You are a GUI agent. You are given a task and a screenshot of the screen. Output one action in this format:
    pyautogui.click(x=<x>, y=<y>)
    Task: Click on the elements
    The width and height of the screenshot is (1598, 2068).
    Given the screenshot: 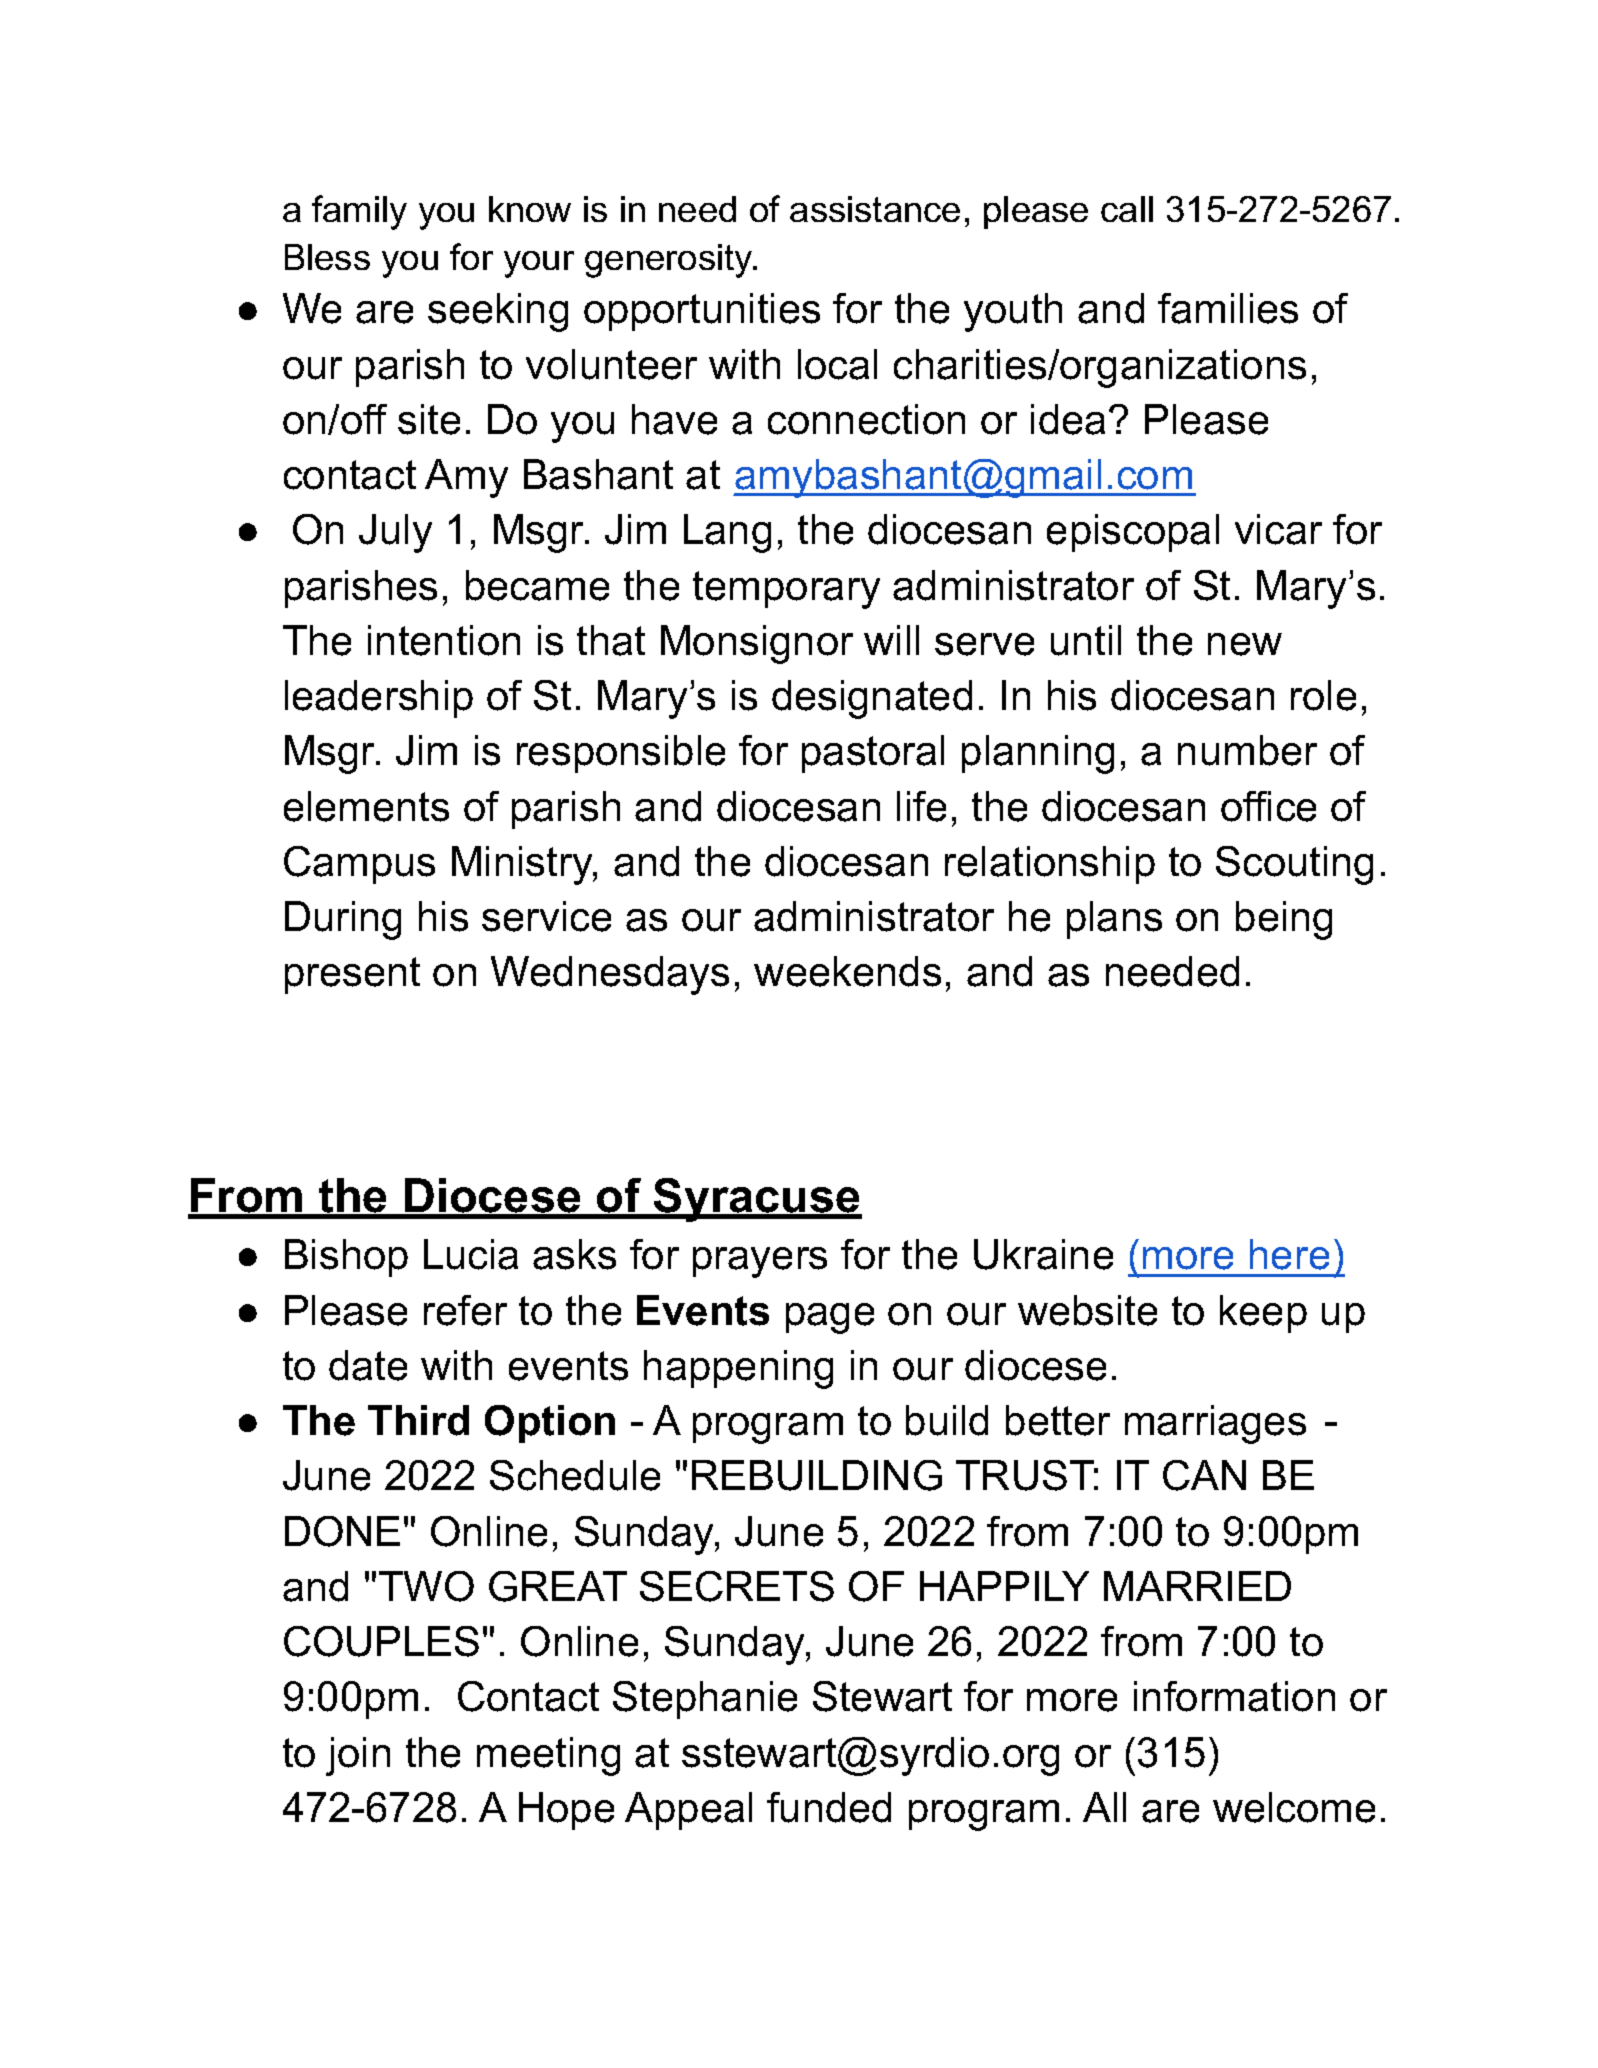 What is the action you would take?
    pyautogui.click(x=366, y=806)
